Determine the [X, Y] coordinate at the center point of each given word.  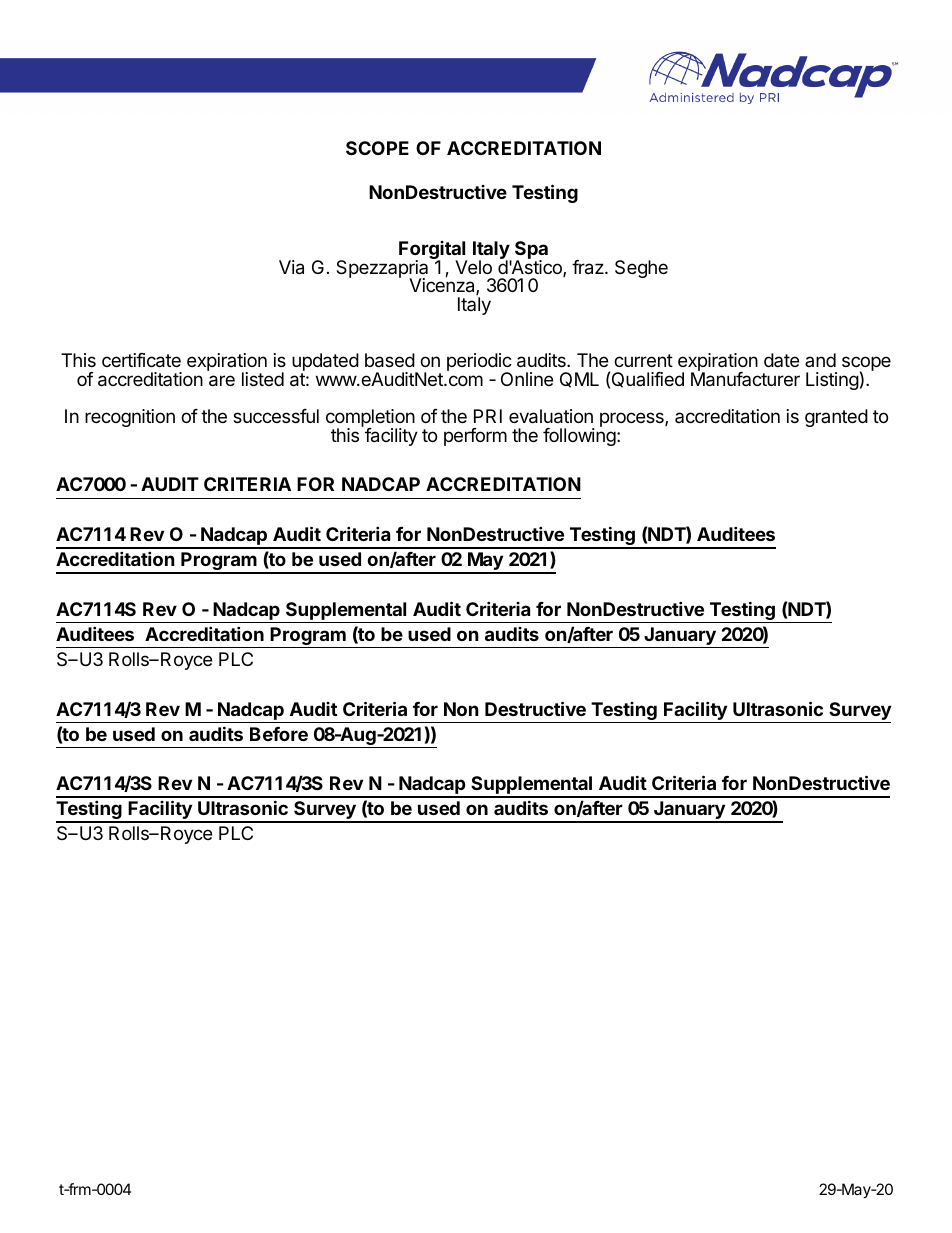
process [633, 419]
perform [475, 437]
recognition [130, 418]
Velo [473, 267]
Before [279, 734]
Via [291, 267]
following [579, 436]
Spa [531, 251]
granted [836, 418]
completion [370, 419]
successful [276, 416]
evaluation [551, 416]
